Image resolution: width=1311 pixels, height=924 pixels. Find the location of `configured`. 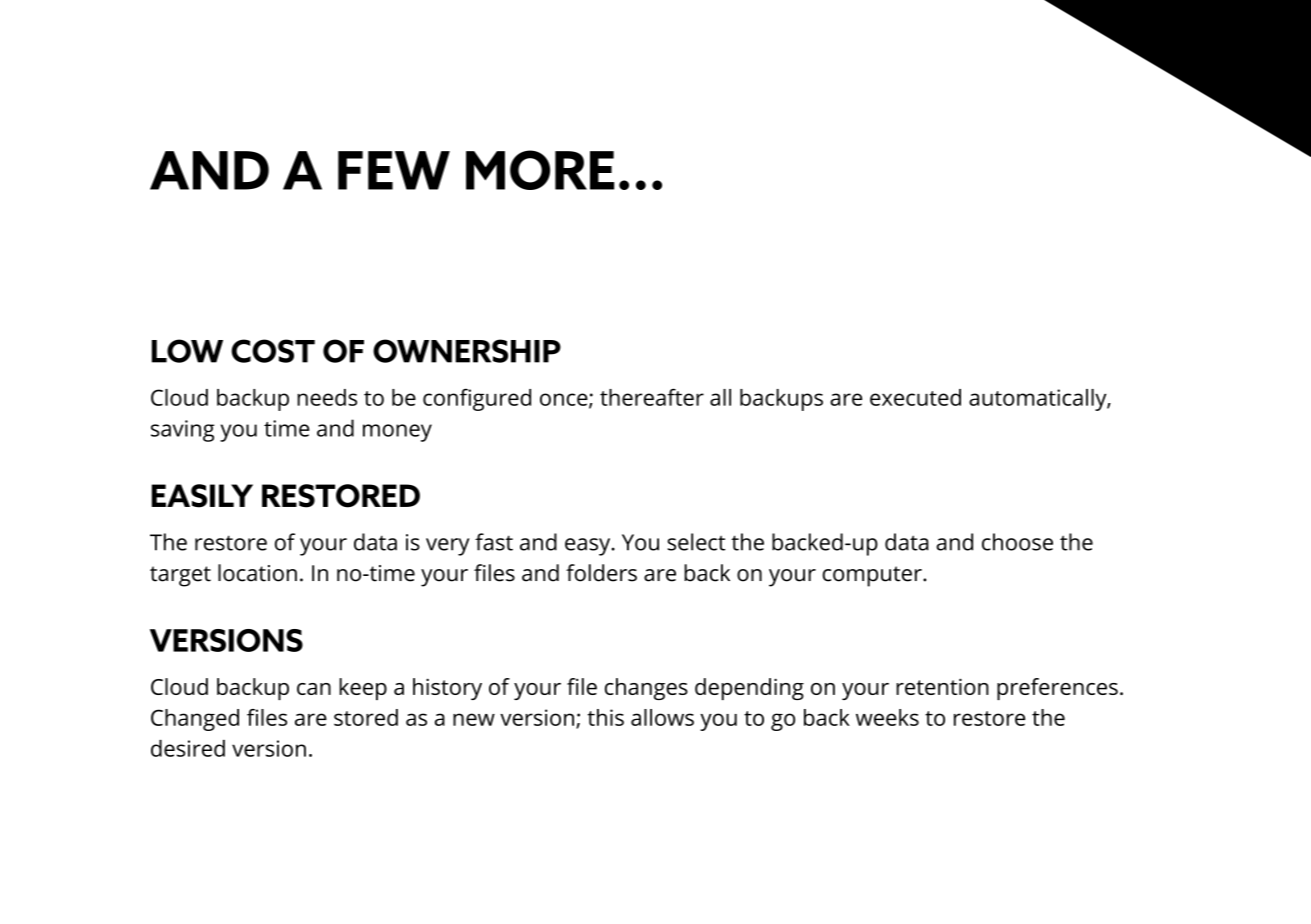

configured is located at coordinates (477, 399).
